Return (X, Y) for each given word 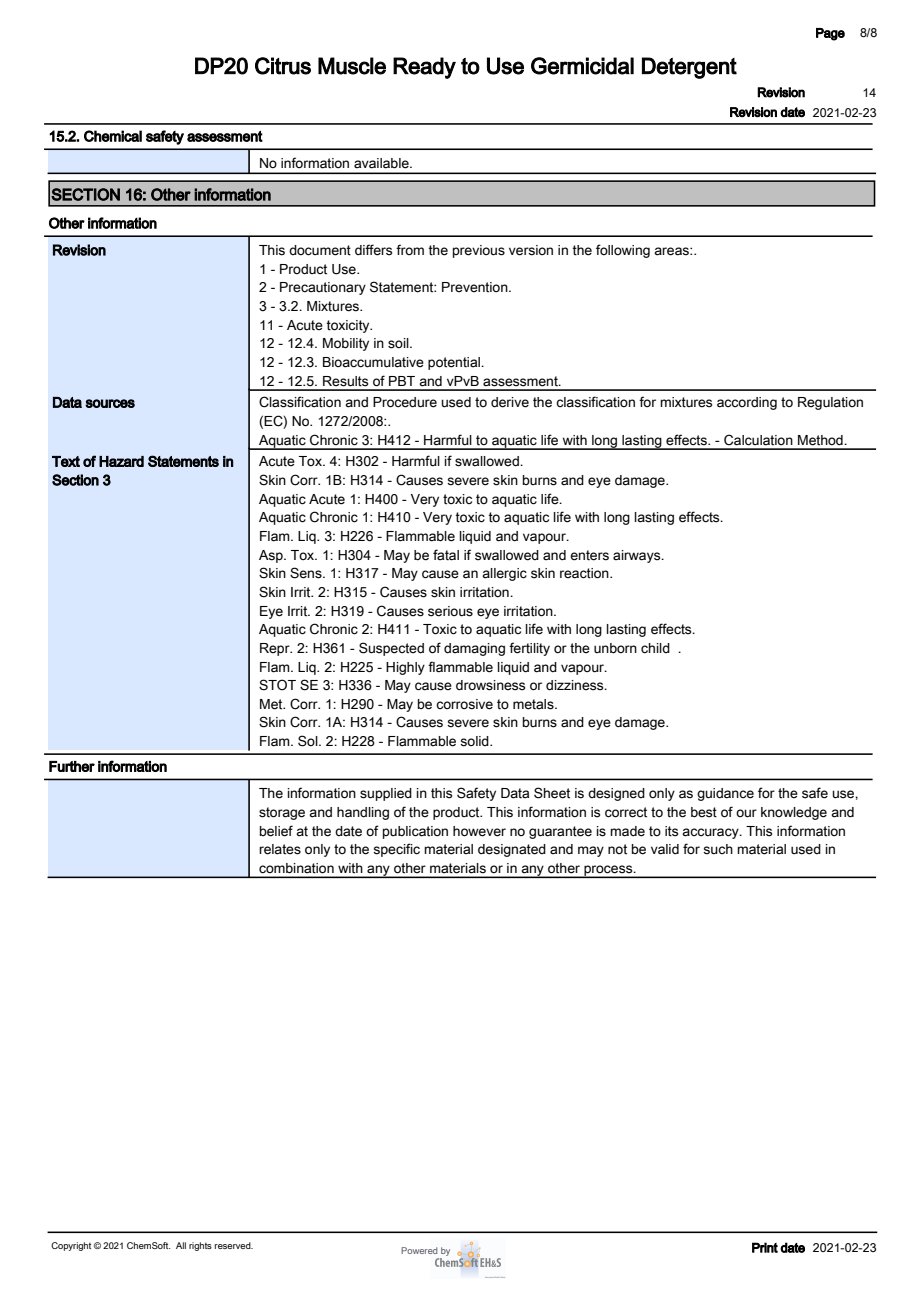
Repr (276, 649)
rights (200, 1246)
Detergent (689, 68)
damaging (474, 649)
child (655, 648)
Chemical (113, 136)
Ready (424, 68)
